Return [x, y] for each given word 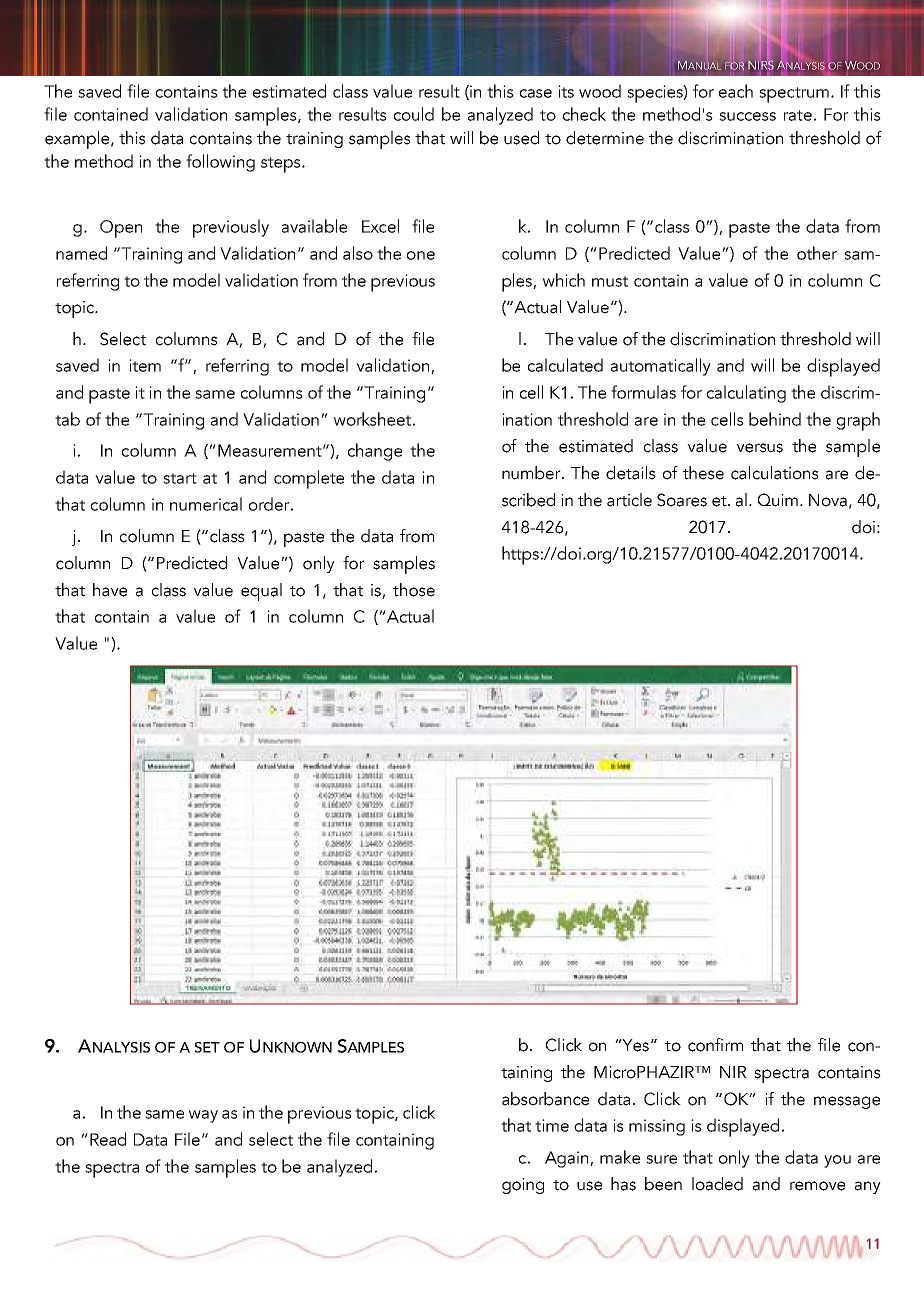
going [523, 1186]
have [110, 590]
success [747, 116]
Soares [682, 500]
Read [108, 1139]
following [220, 163]
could [414, 114]
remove [817, 1186]
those [414, 590]
